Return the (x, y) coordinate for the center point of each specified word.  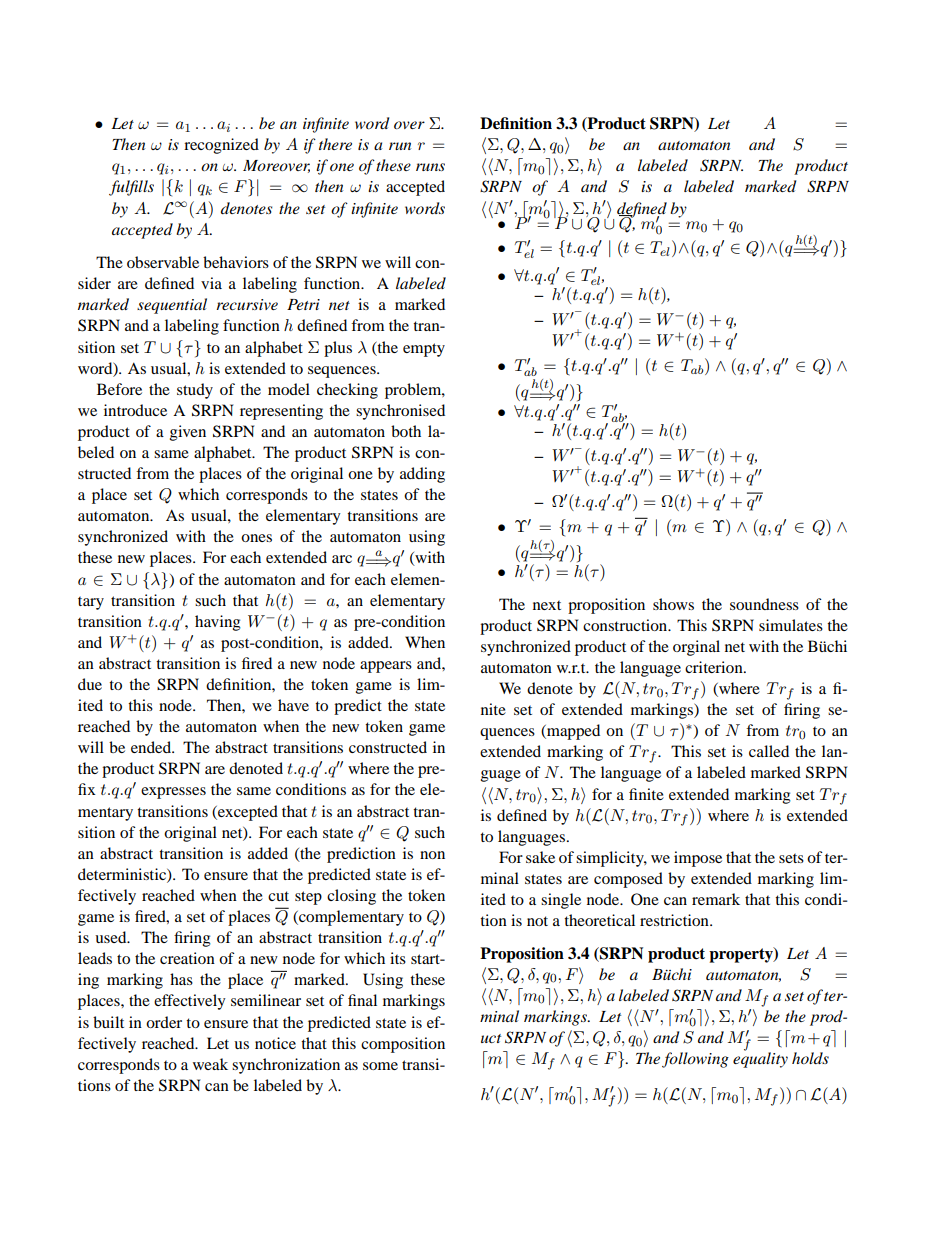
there (335, 144)
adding (422, 475)
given (188, 433)
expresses (173, 793)
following (695, 1060)
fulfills (131, 188)
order (164, 1022)
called (769, 751)
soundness (764, 604)
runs (430, 167)
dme (495, 1059)
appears (386, 667)
